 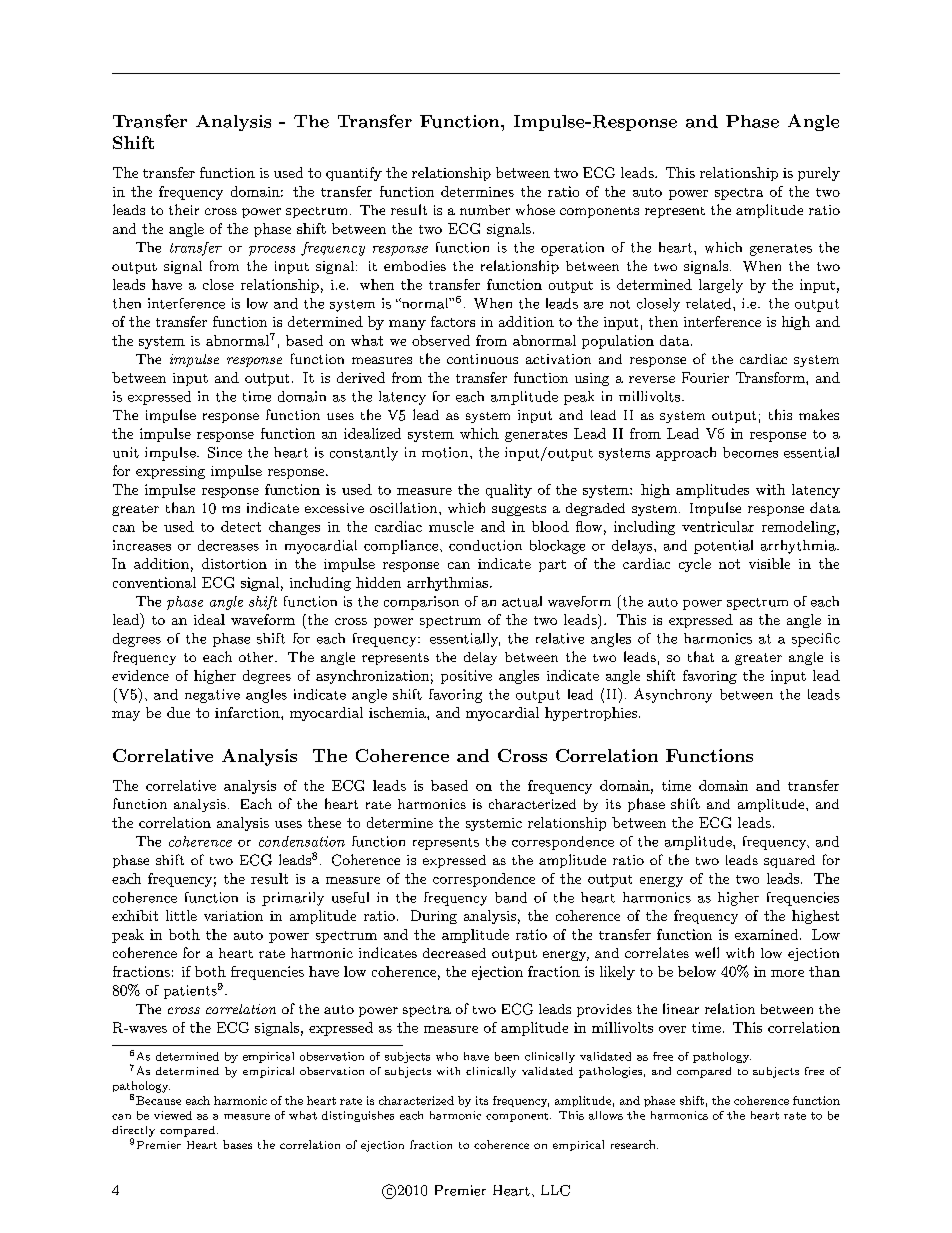 I want to click on positive, so click(x=466, y=677).
